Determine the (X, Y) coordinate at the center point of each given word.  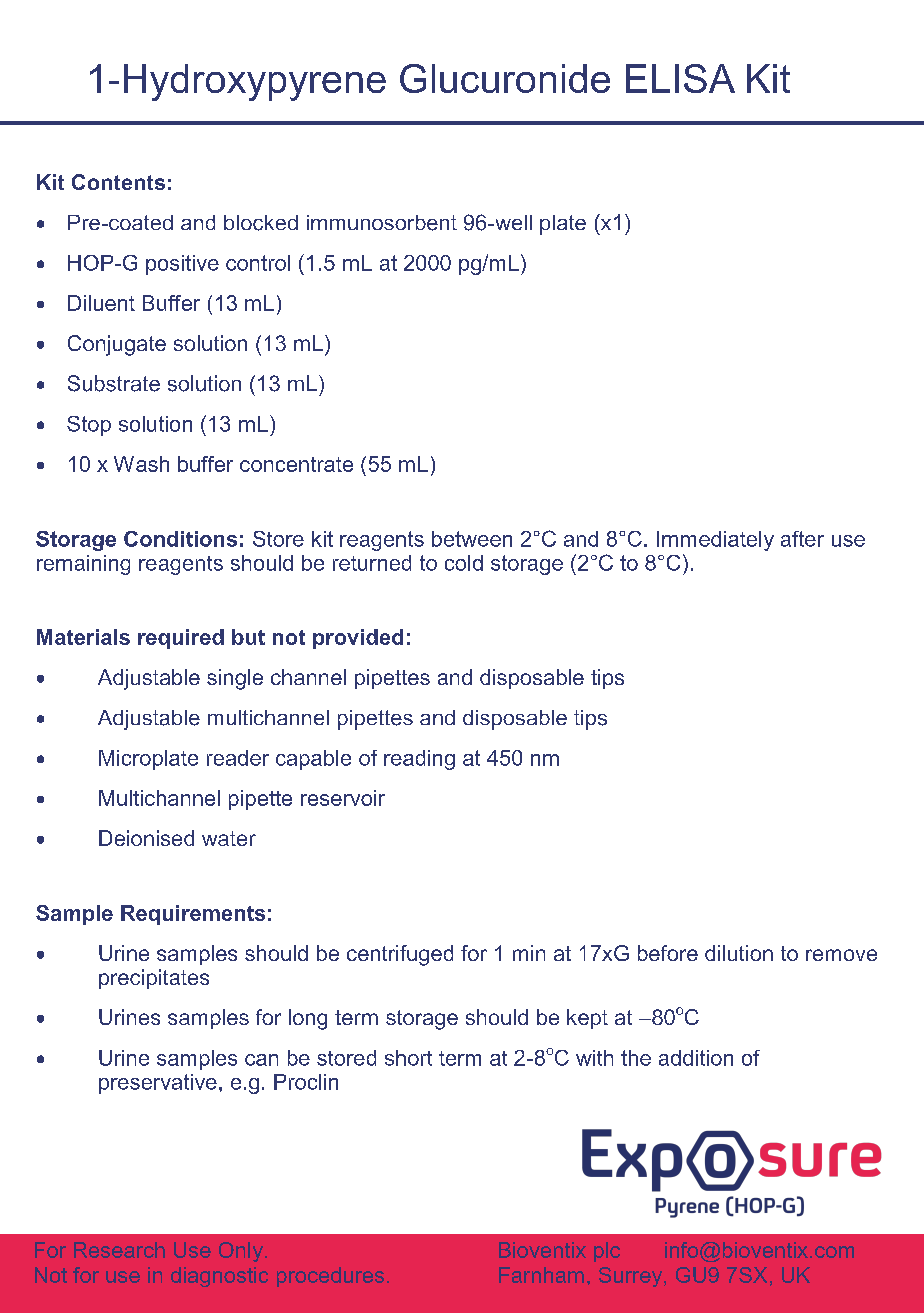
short (408, 1058)
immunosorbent (382, 223)
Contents (118, 182)
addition (696, 1058)
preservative (158, 1084)
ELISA (680, 78)
